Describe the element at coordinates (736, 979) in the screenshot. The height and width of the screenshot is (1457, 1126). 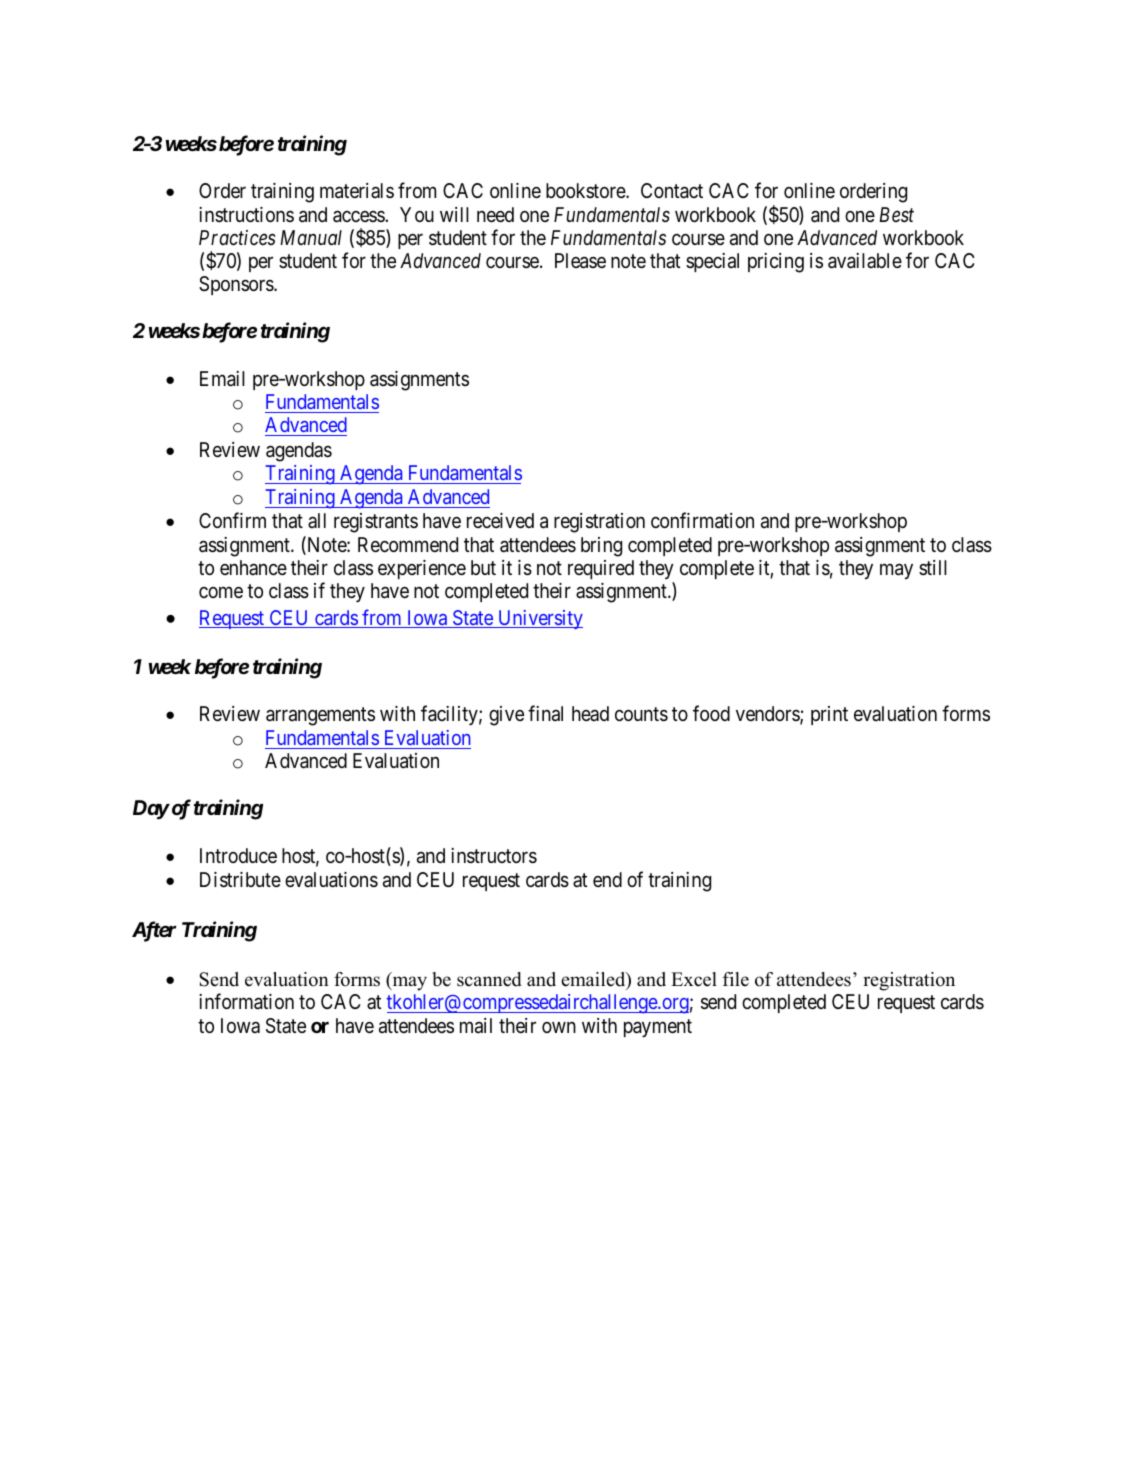
I see `file` at that location.
